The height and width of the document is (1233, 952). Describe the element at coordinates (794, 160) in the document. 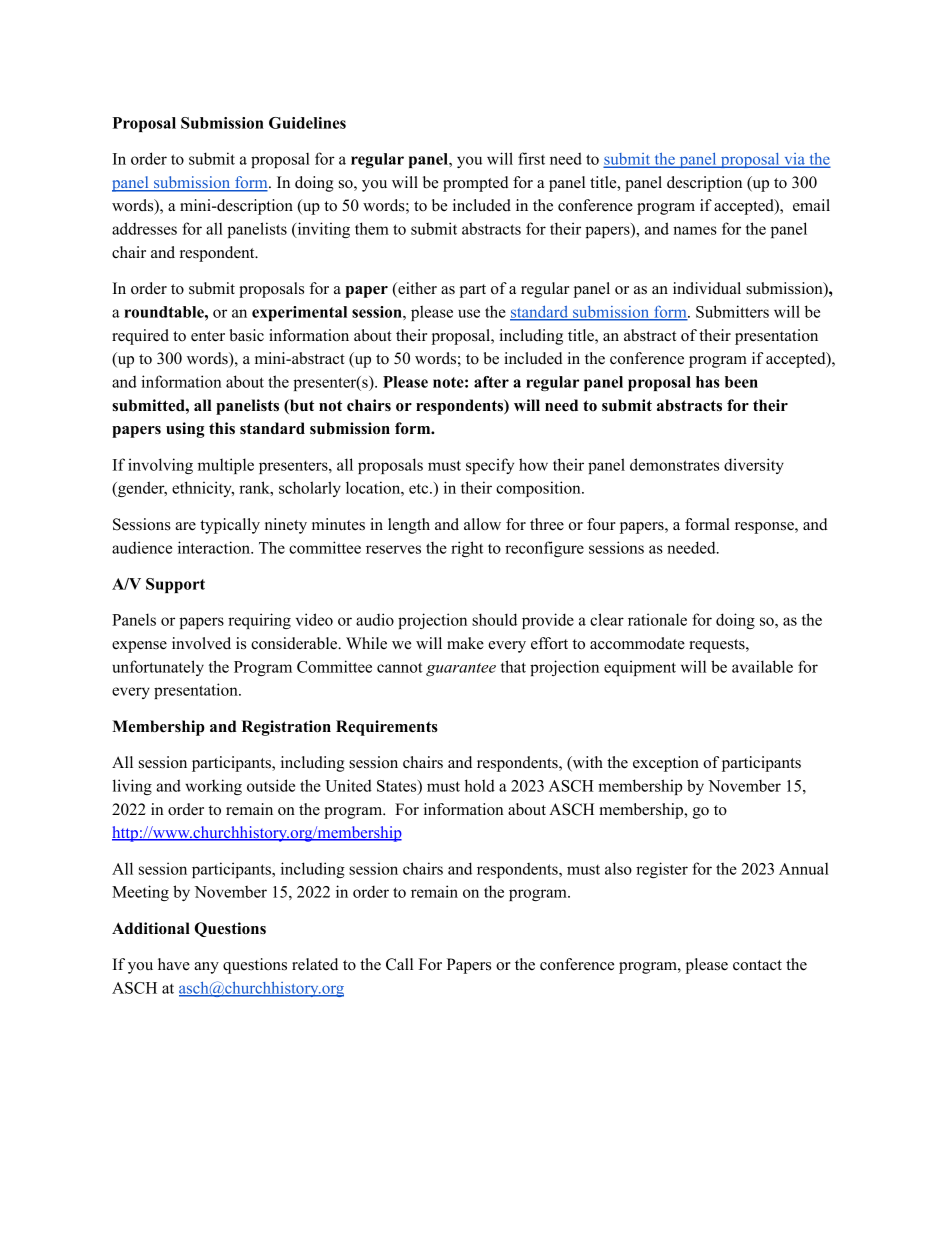

I see `via` at that location.
